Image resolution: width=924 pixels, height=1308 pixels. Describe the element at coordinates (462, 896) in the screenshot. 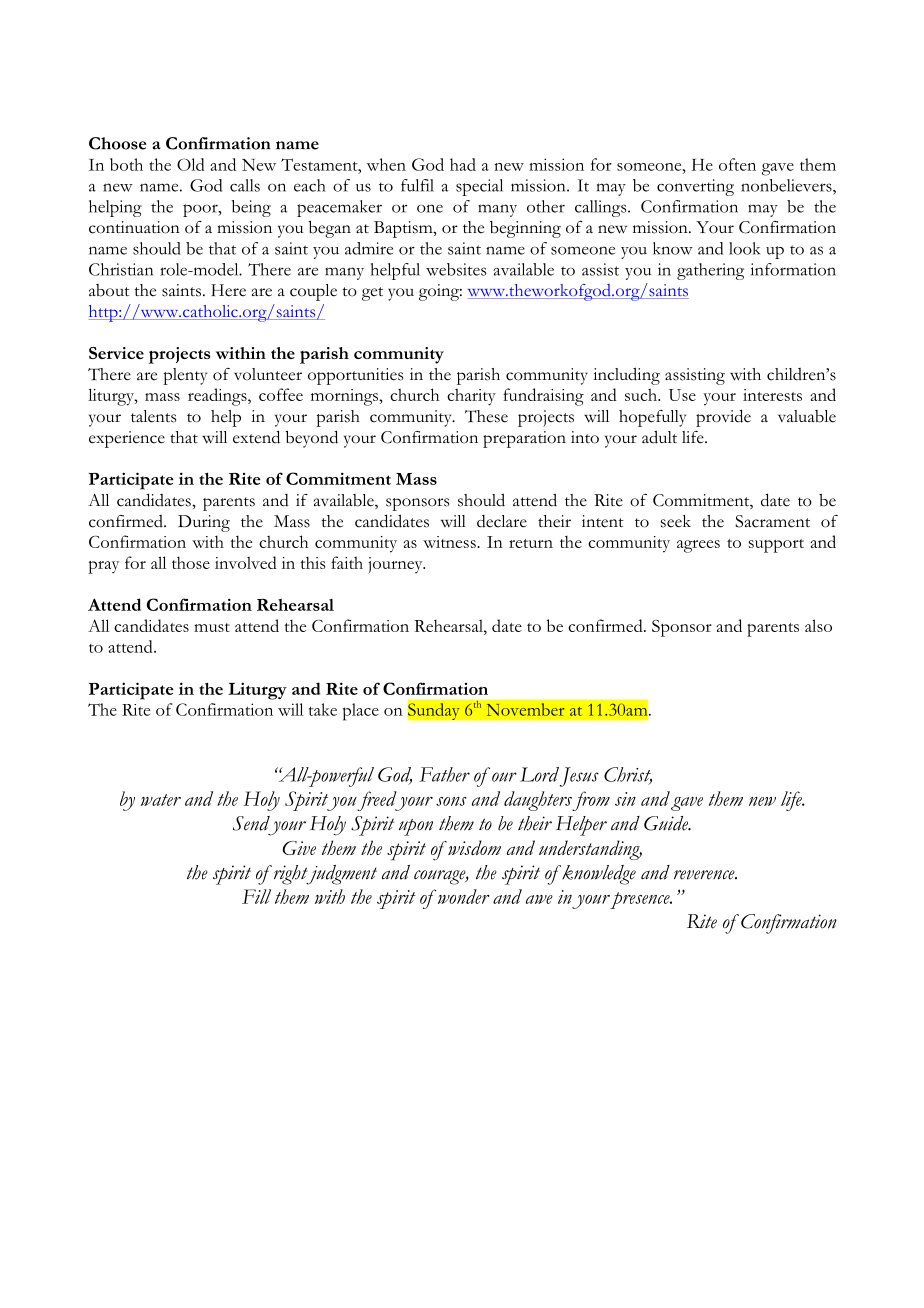

I see `wonder` at that location.
